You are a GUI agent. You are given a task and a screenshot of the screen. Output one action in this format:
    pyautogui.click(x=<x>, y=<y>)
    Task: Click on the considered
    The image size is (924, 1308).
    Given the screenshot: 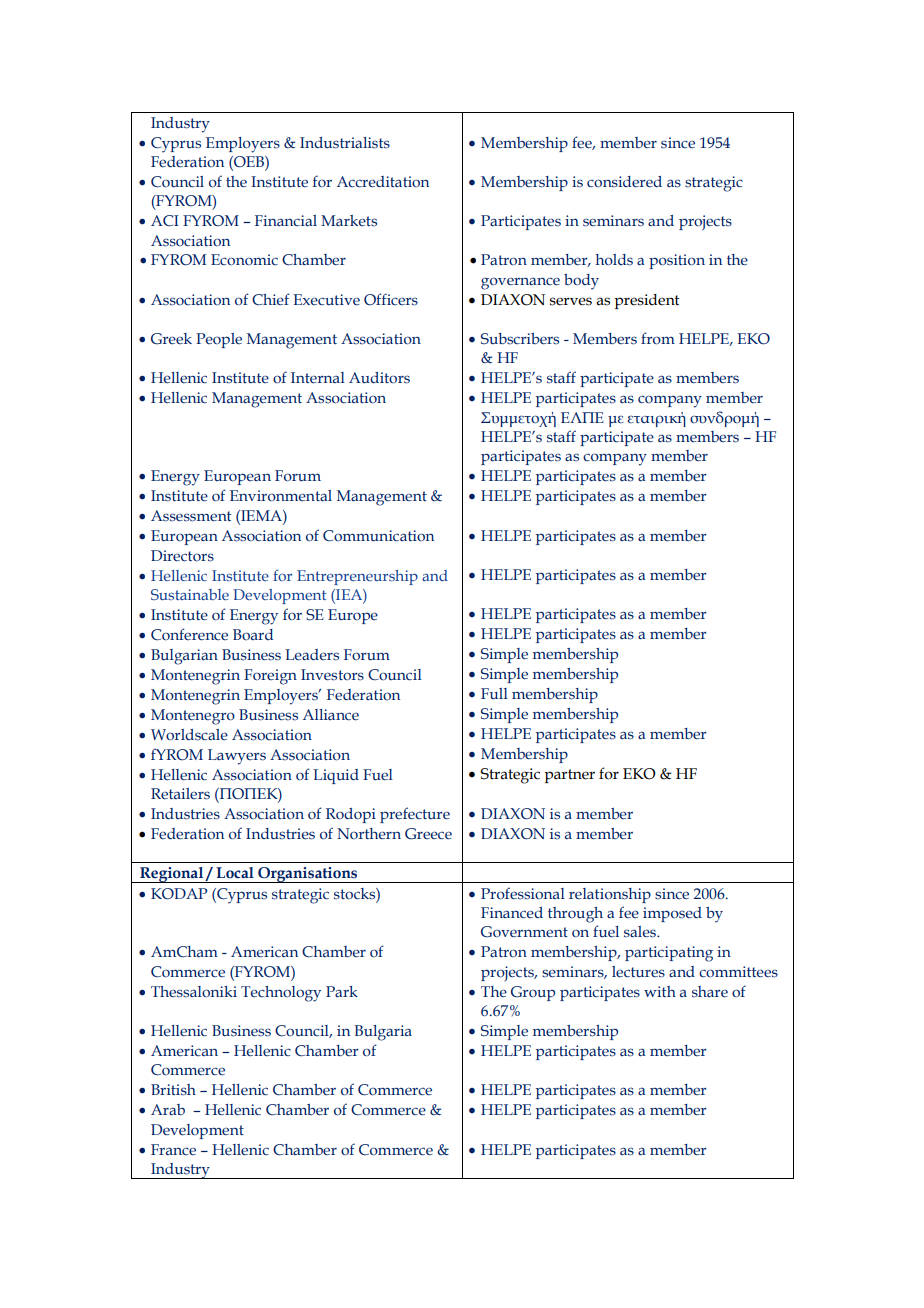 What is the action you would take?
    pyautogui.click(x=624, y=182)
